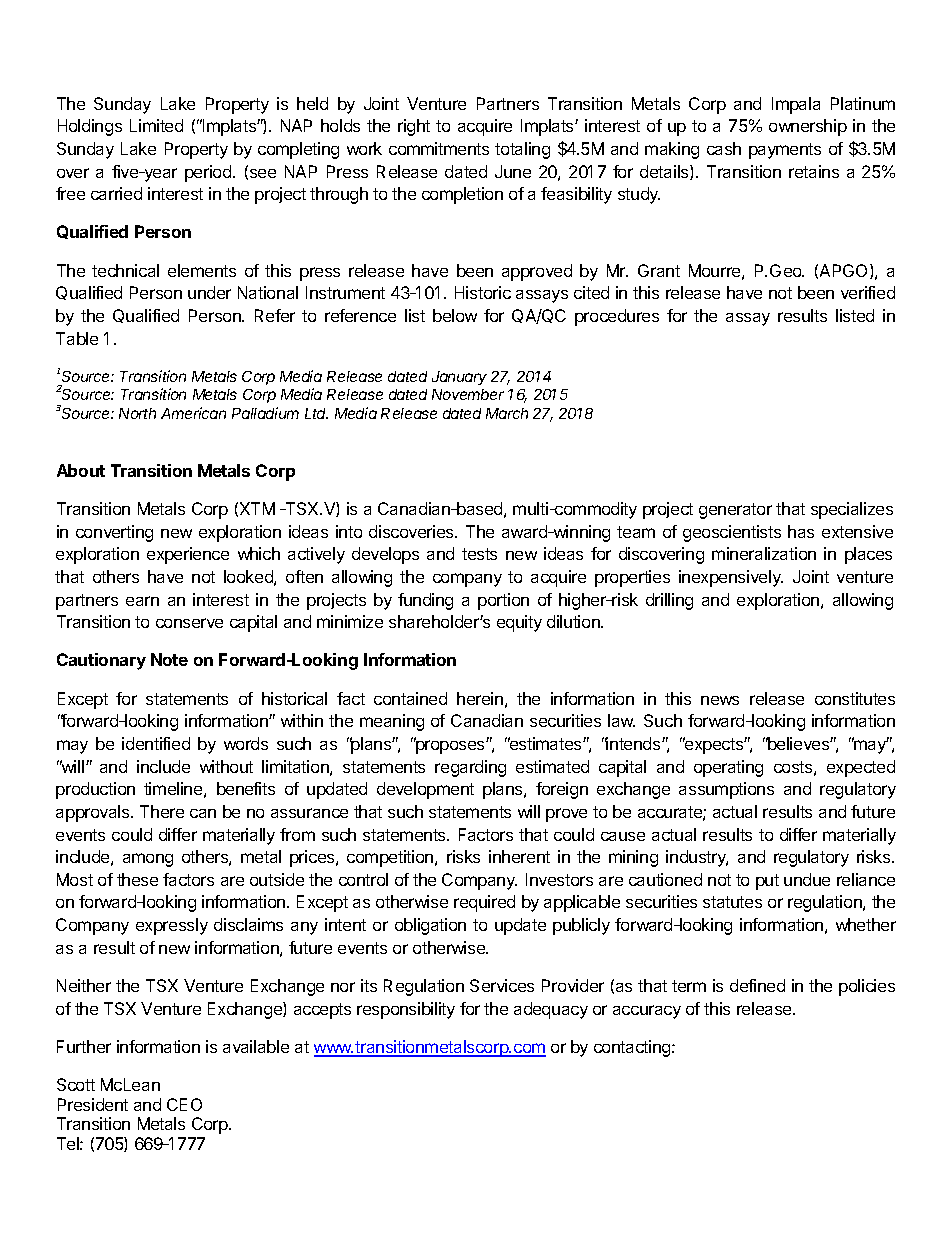 Image resolution: width=952 pixels, height=1233 pixels. What do you see at coordinates (720, 700) in the image?
I see `news` at bounding box center [720, 700].
